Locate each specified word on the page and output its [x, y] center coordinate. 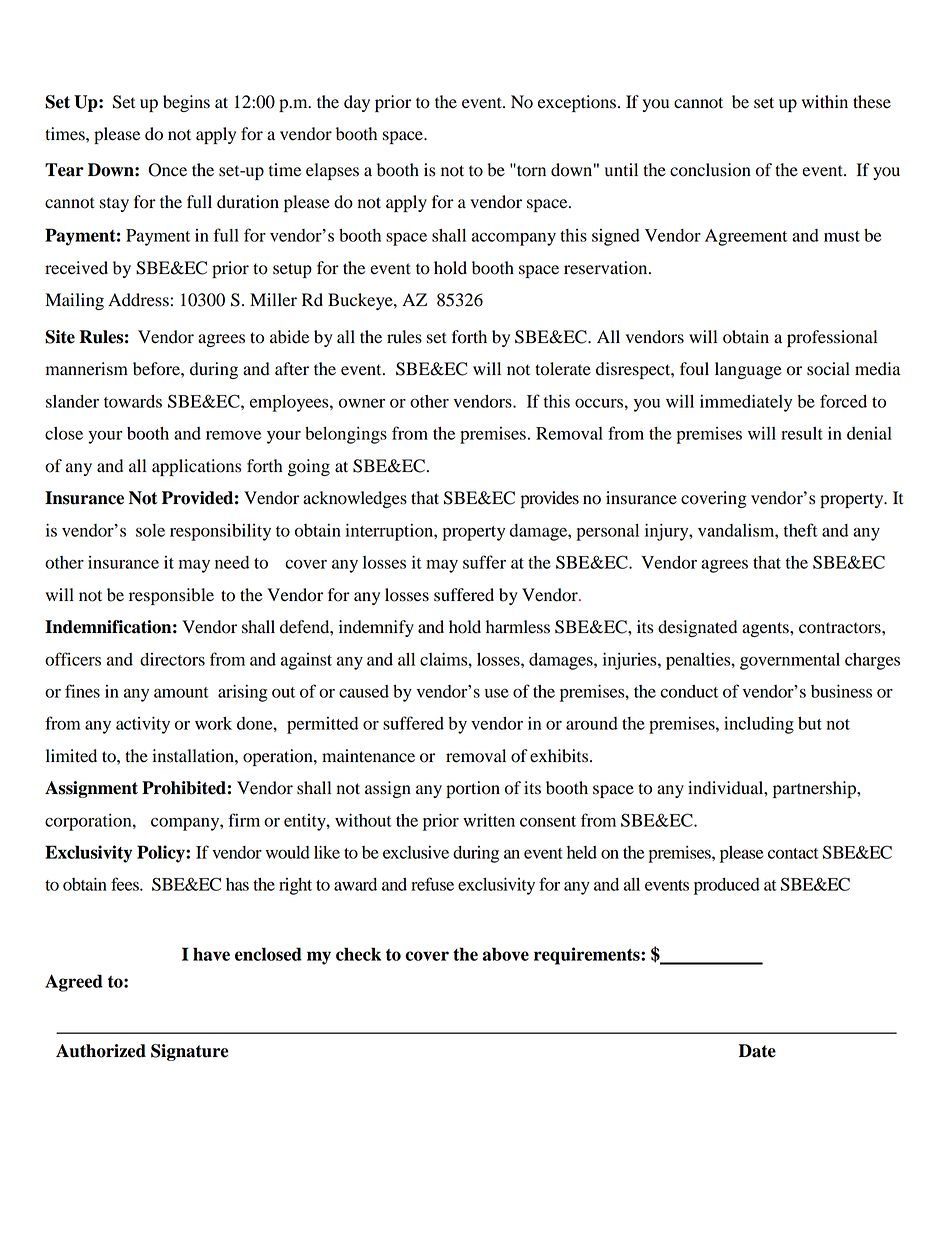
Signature [190, 1052]
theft [801, 530]
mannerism [87, 369]
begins [186, 103]
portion [473, 789]
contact [793, 853]
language [748, 370]
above [505, 954]
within [825, 101]
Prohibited [184, 788]
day [357, 103]
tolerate [563, 369]
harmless [518, 627]
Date [757, 1051]
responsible [171, 596]
